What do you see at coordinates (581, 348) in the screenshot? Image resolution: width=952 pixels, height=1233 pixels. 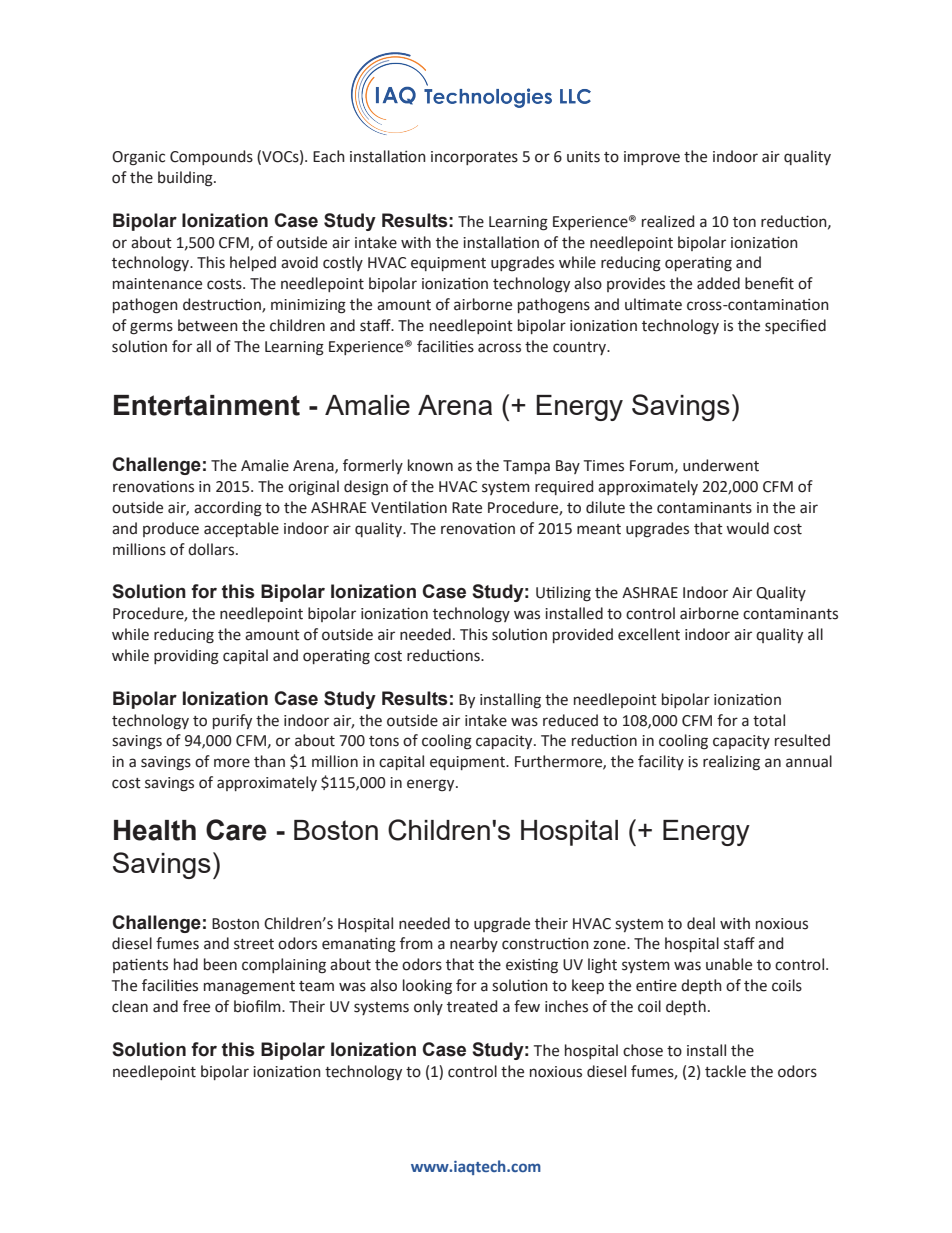 I see `country` at bounding box center [581, 348].
